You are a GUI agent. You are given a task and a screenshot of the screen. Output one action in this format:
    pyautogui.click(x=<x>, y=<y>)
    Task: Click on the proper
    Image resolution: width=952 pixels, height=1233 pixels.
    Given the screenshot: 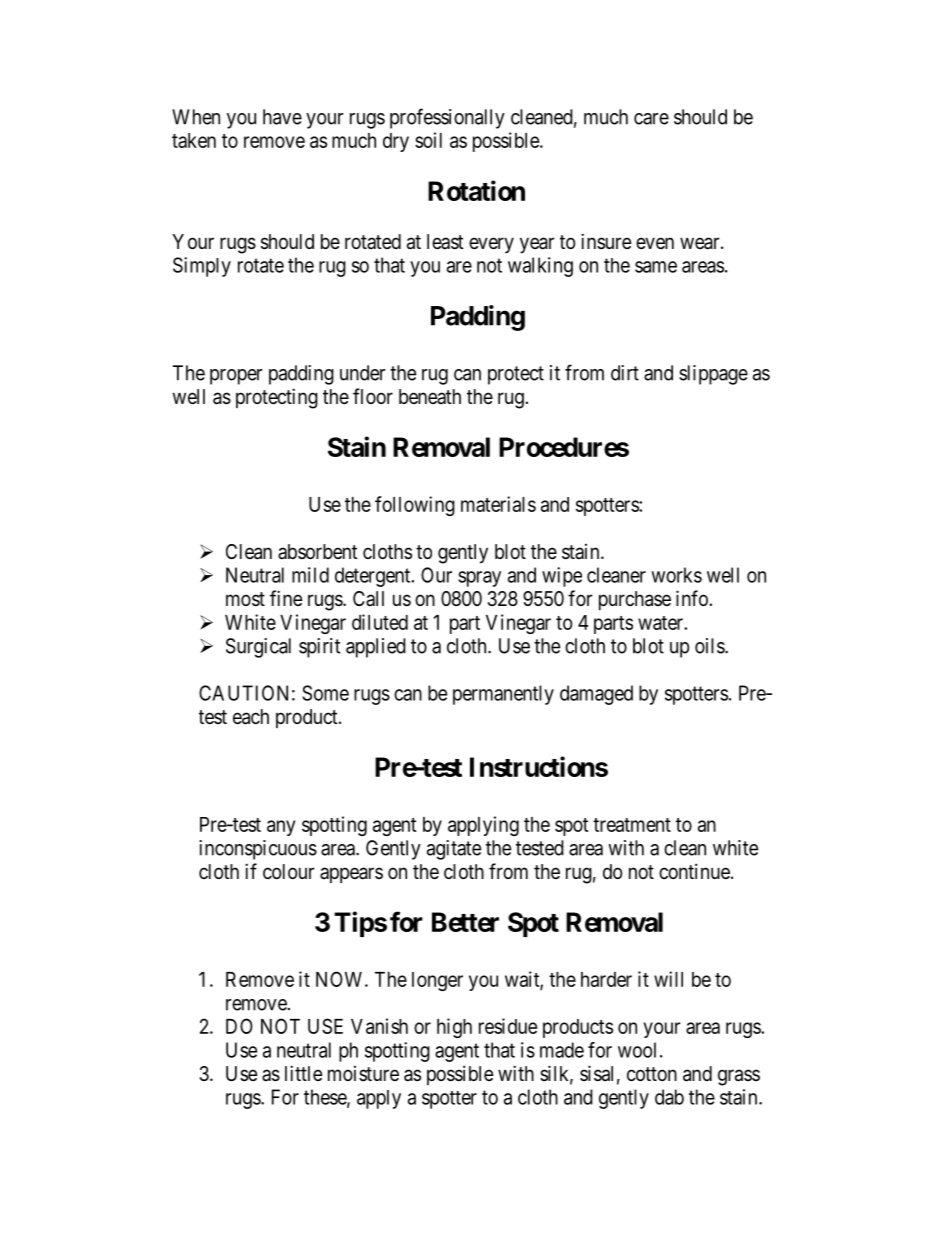 What is the action you would take?
    pyautogui.click(x=236, y=377)
